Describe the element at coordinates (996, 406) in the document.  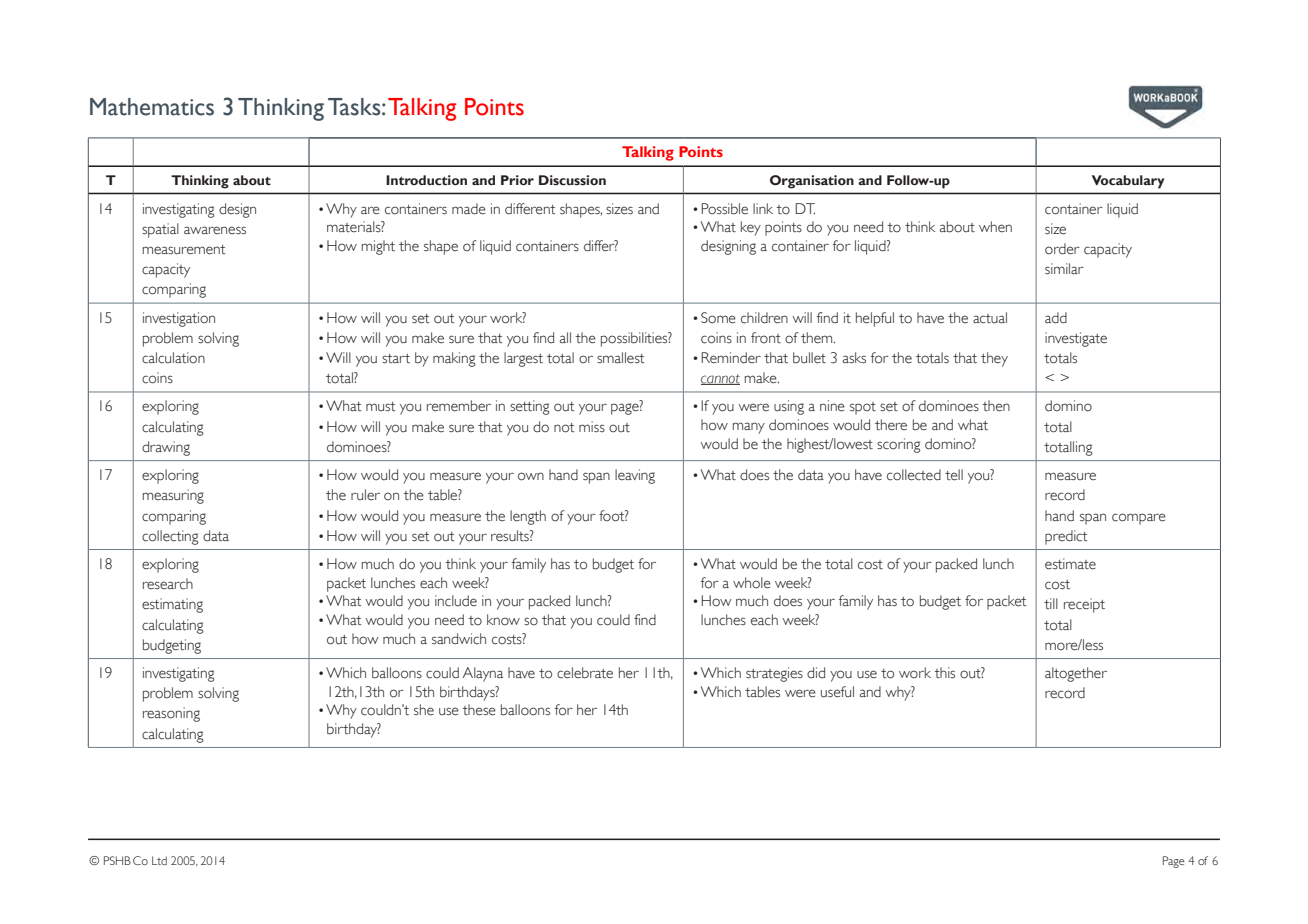
I see `then` at that location.
